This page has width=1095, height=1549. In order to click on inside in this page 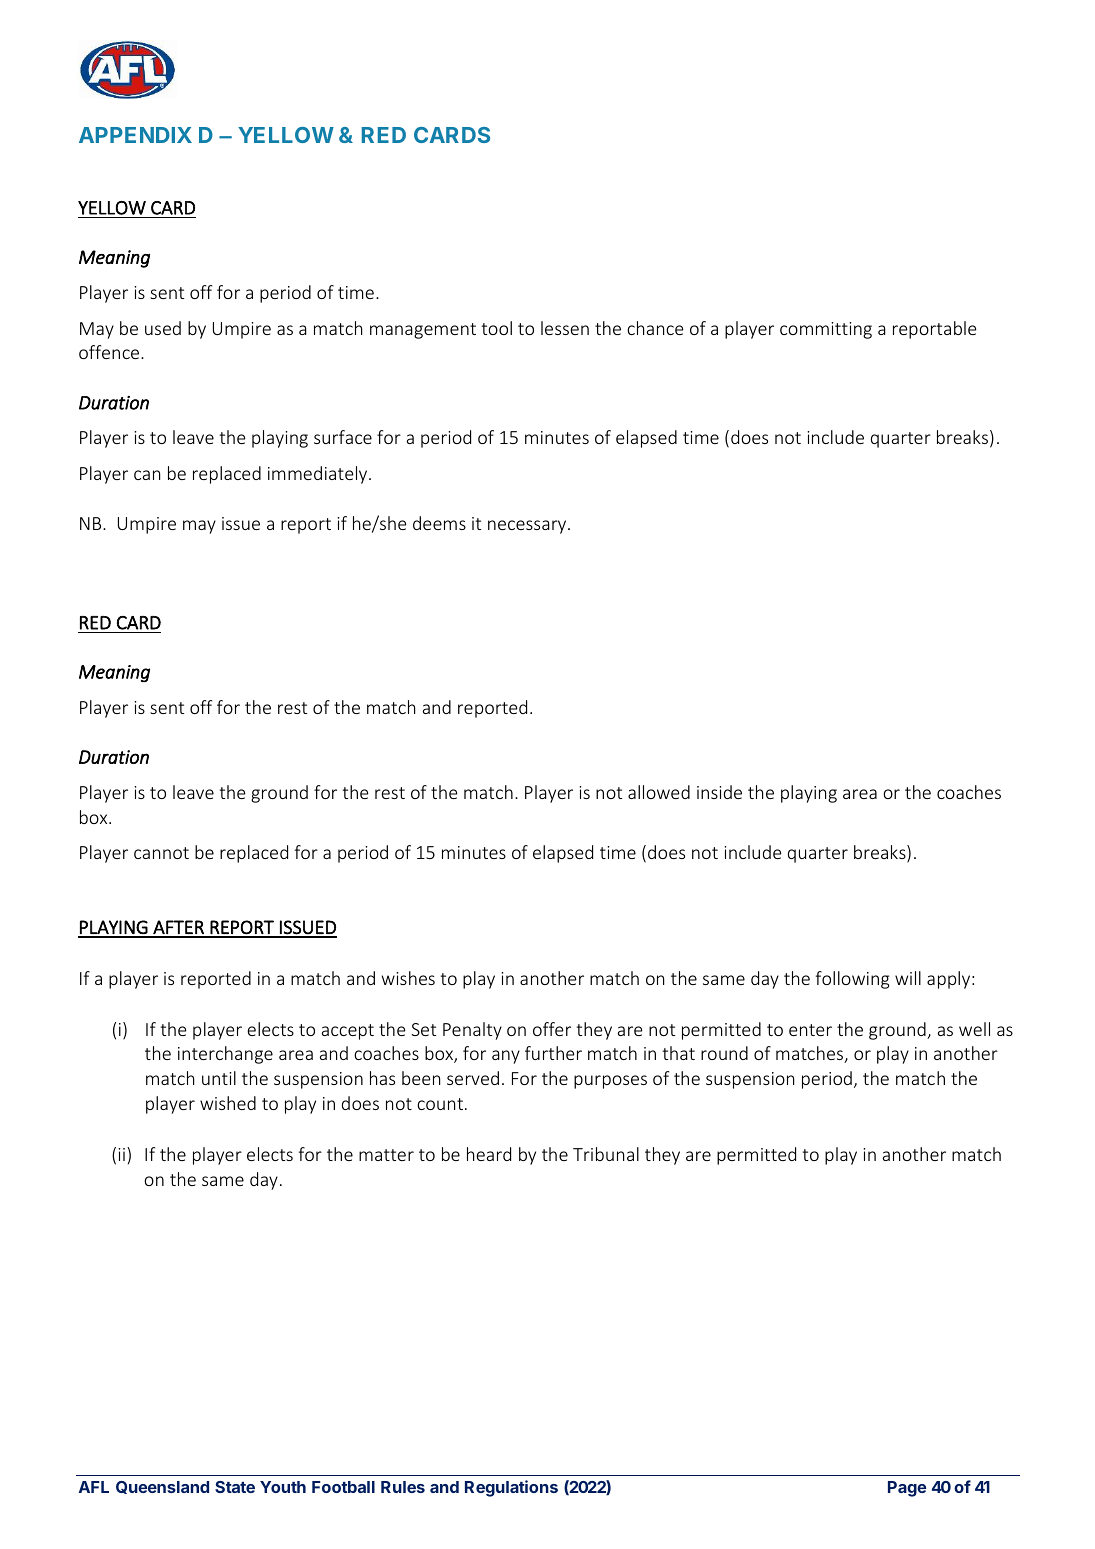, I will do `click(719, 792)`.
